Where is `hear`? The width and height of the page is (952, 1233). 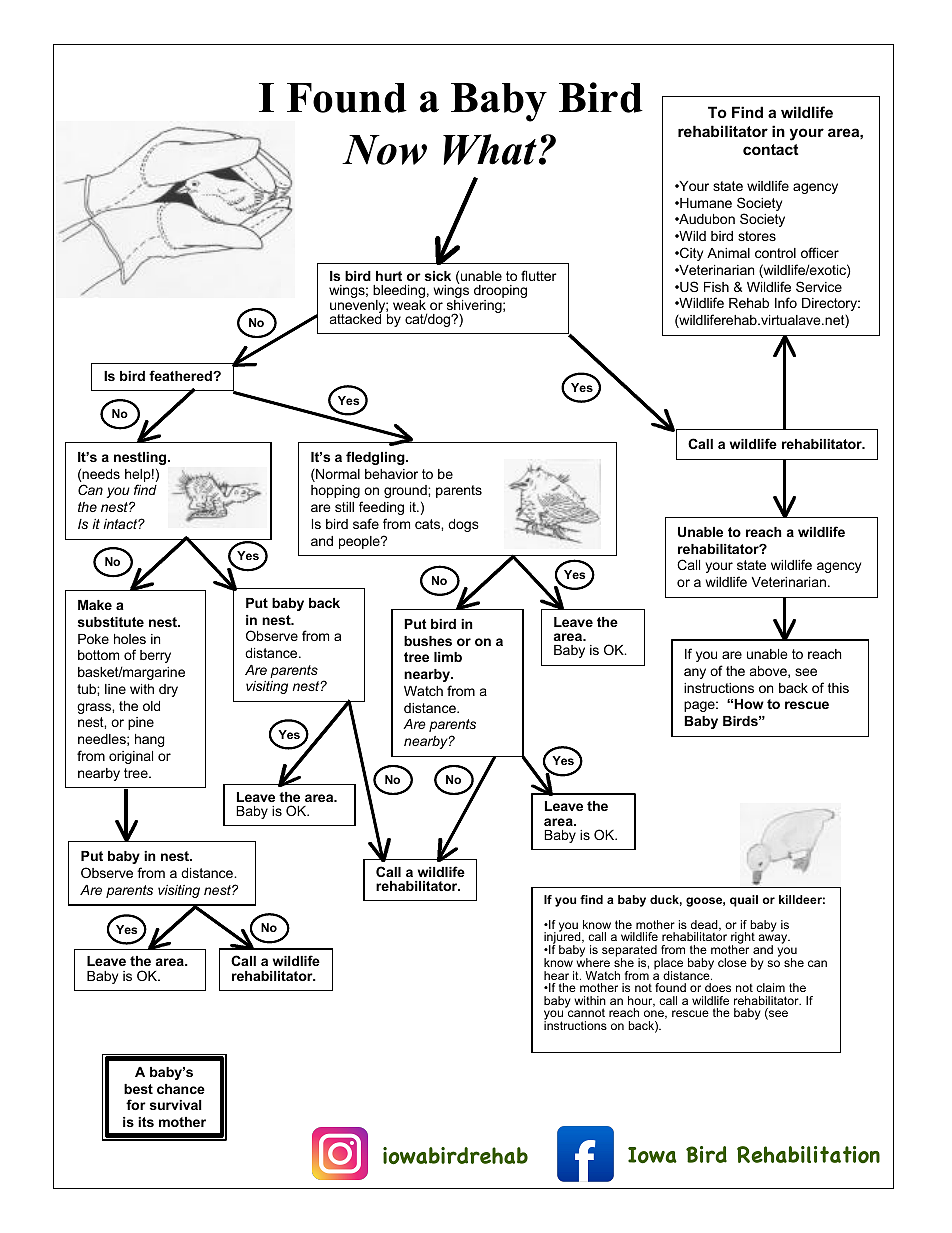 hear is located at coordinates (556, 975).
